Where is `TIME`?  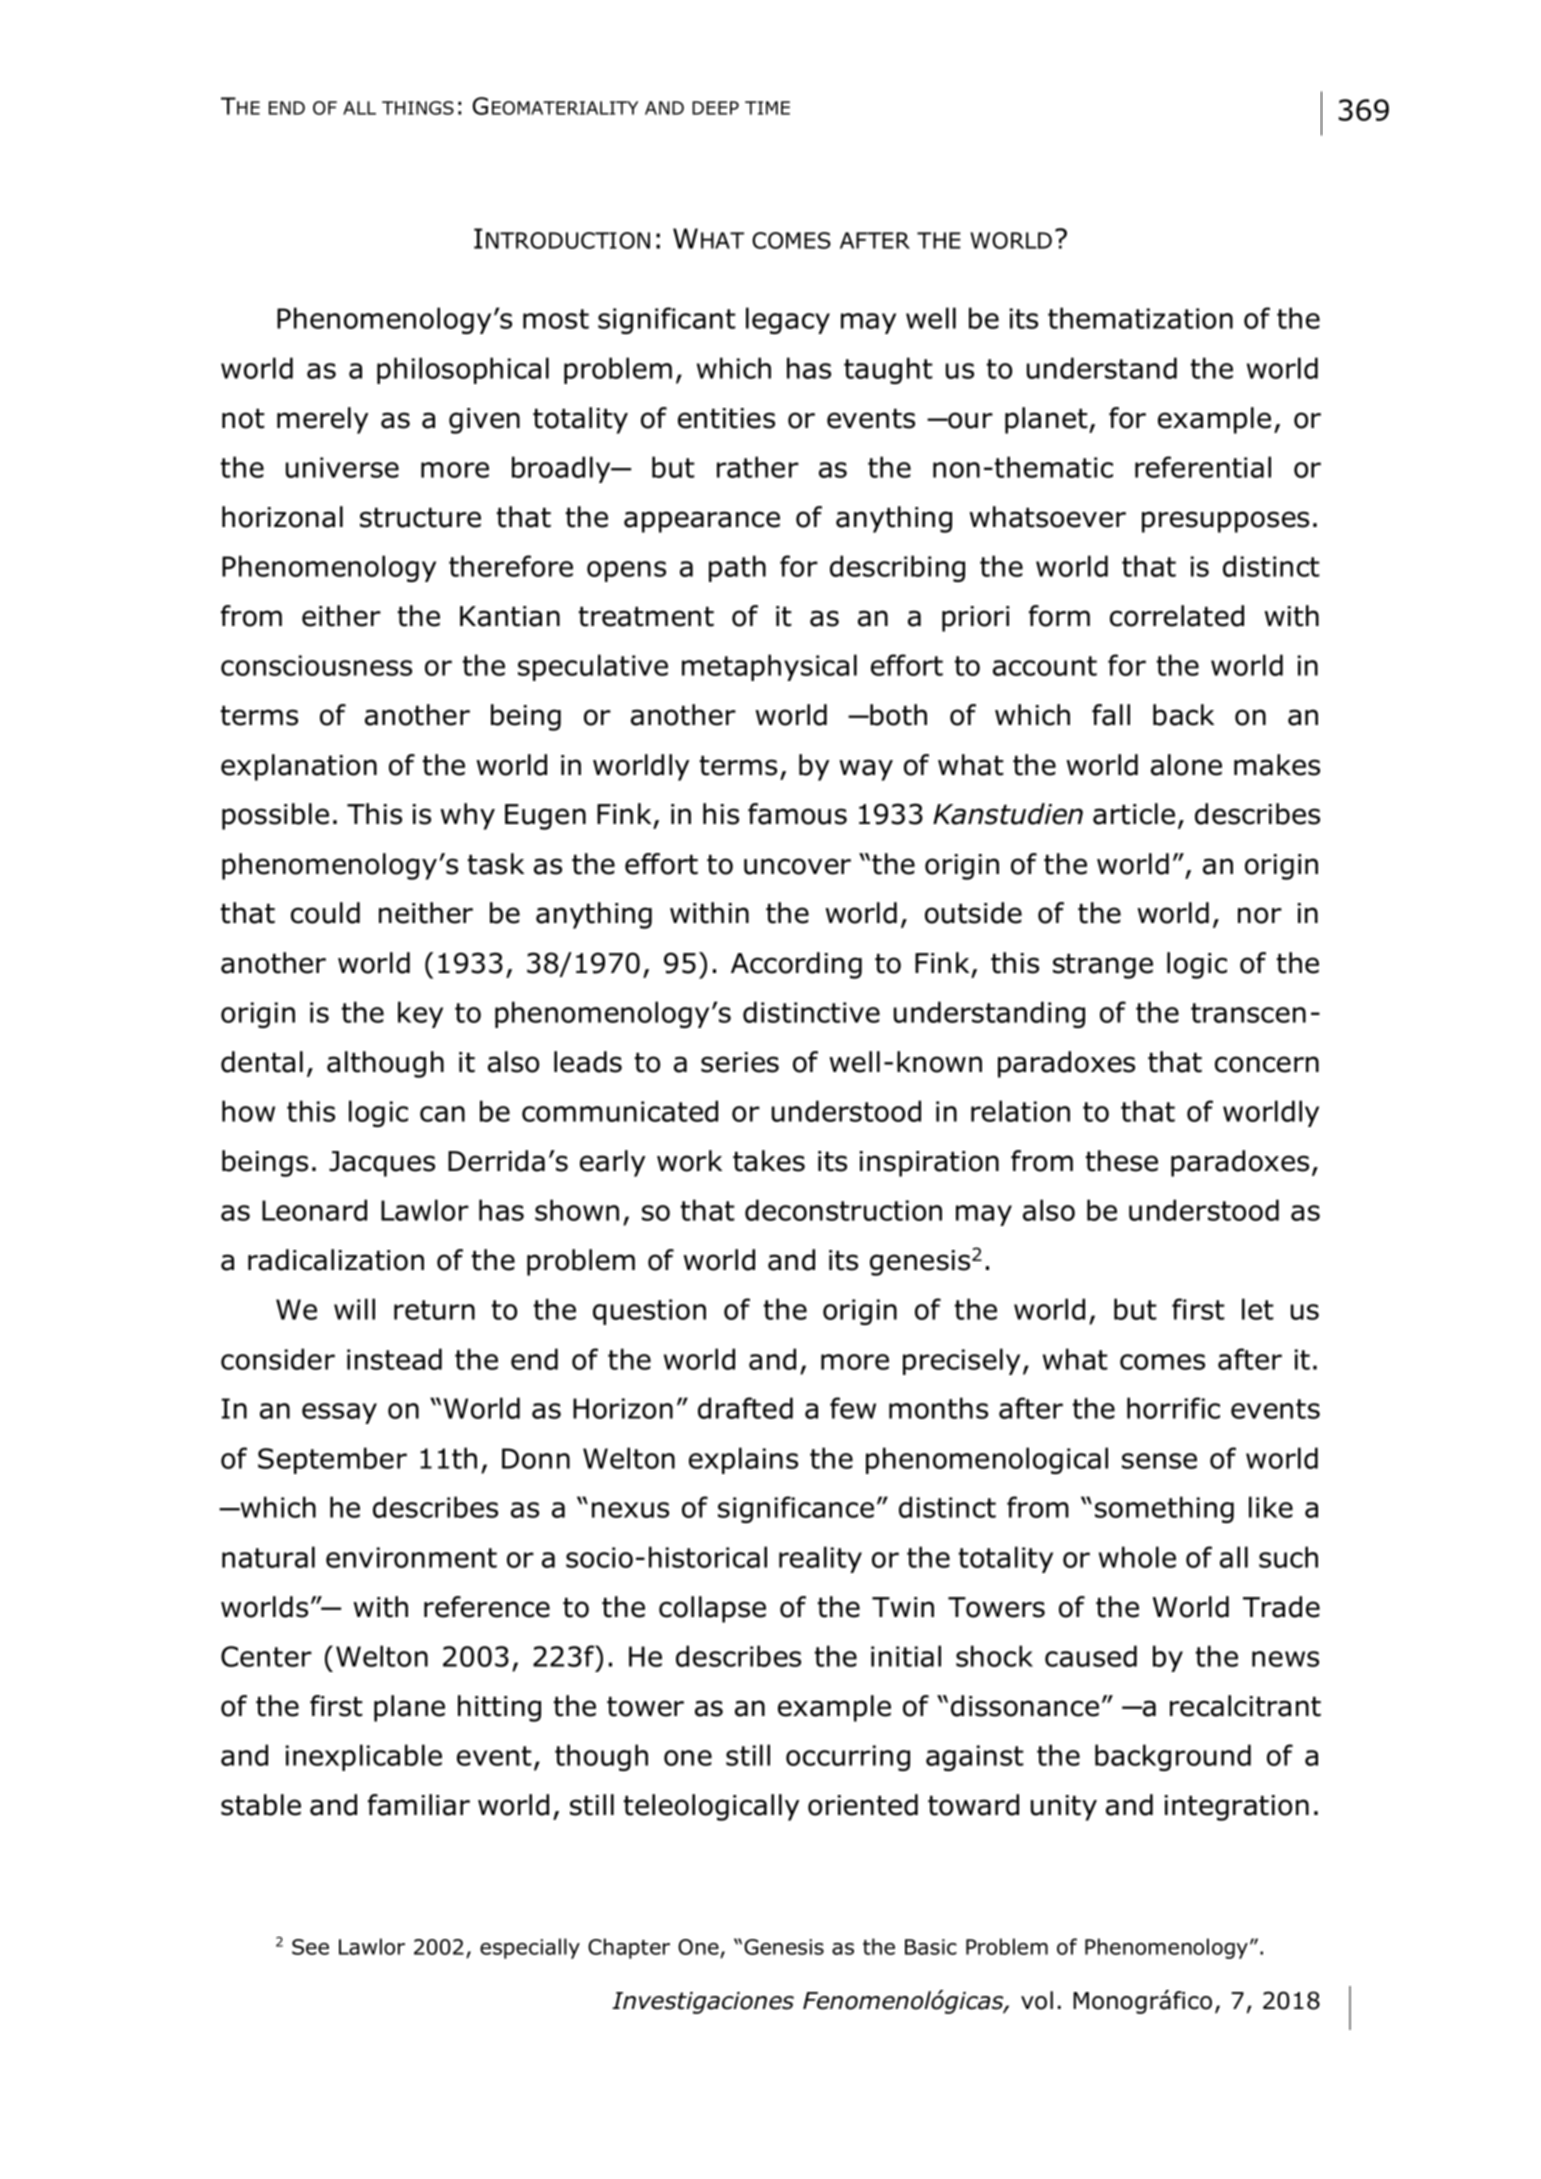
TIME is located at coordinates (767, 108).
